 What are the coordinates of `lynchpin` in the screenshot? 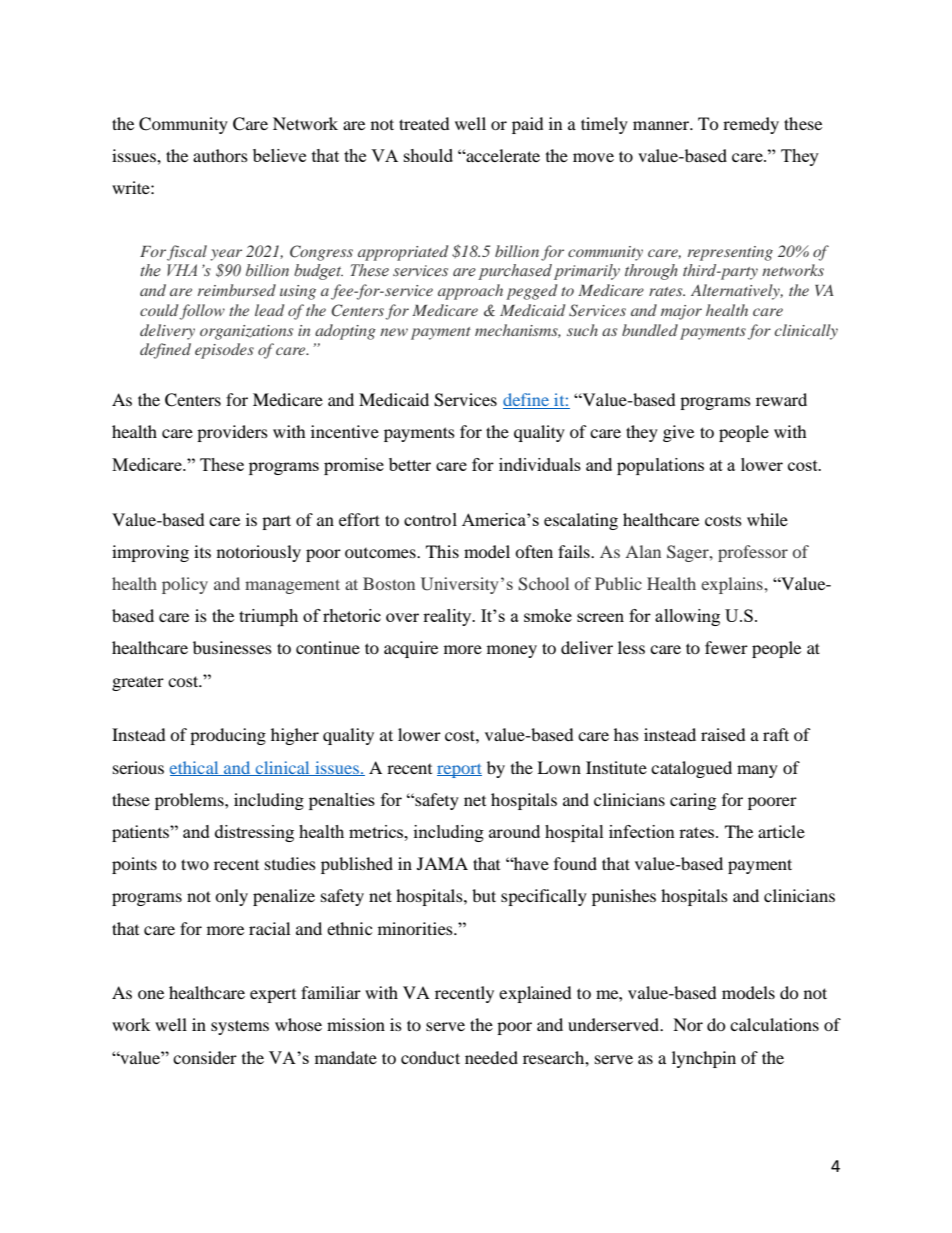 It's located at (704, 1059).
